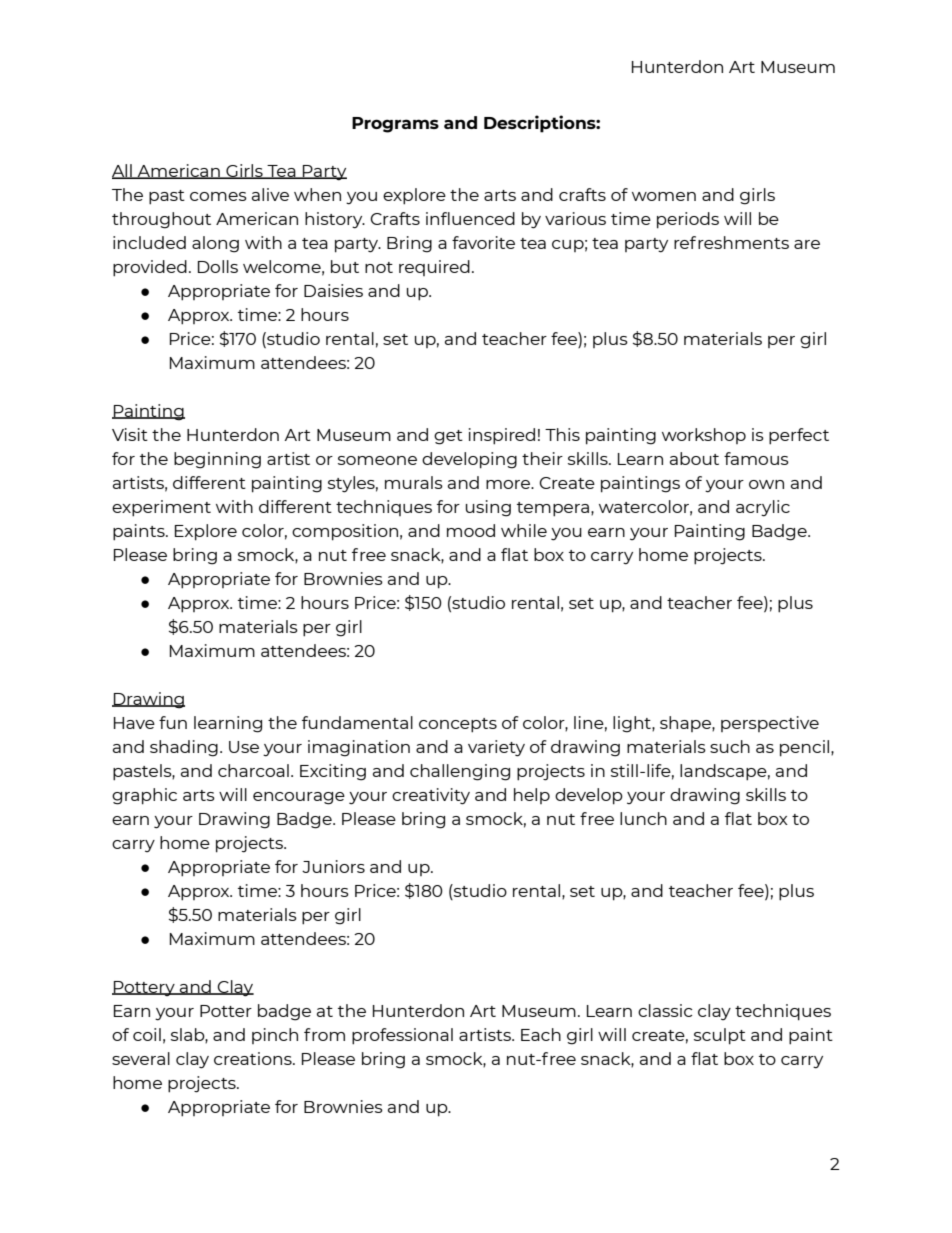 The height and width of the image is (1233, 952). Describe the element at coordinates (434, 268) in the image. I see `required` at that location.
